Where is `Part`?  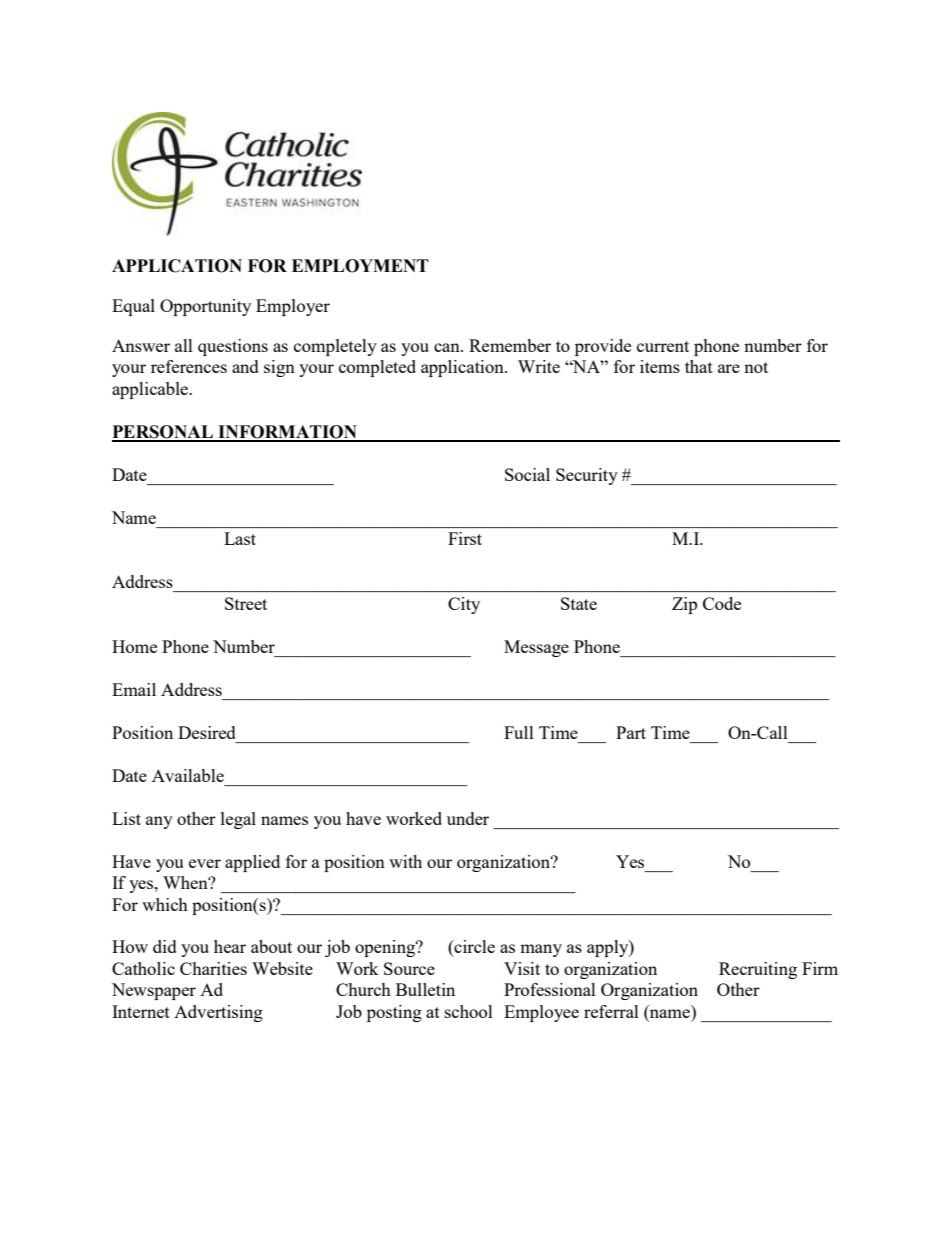
Part is located at coordinates (631, 732).
